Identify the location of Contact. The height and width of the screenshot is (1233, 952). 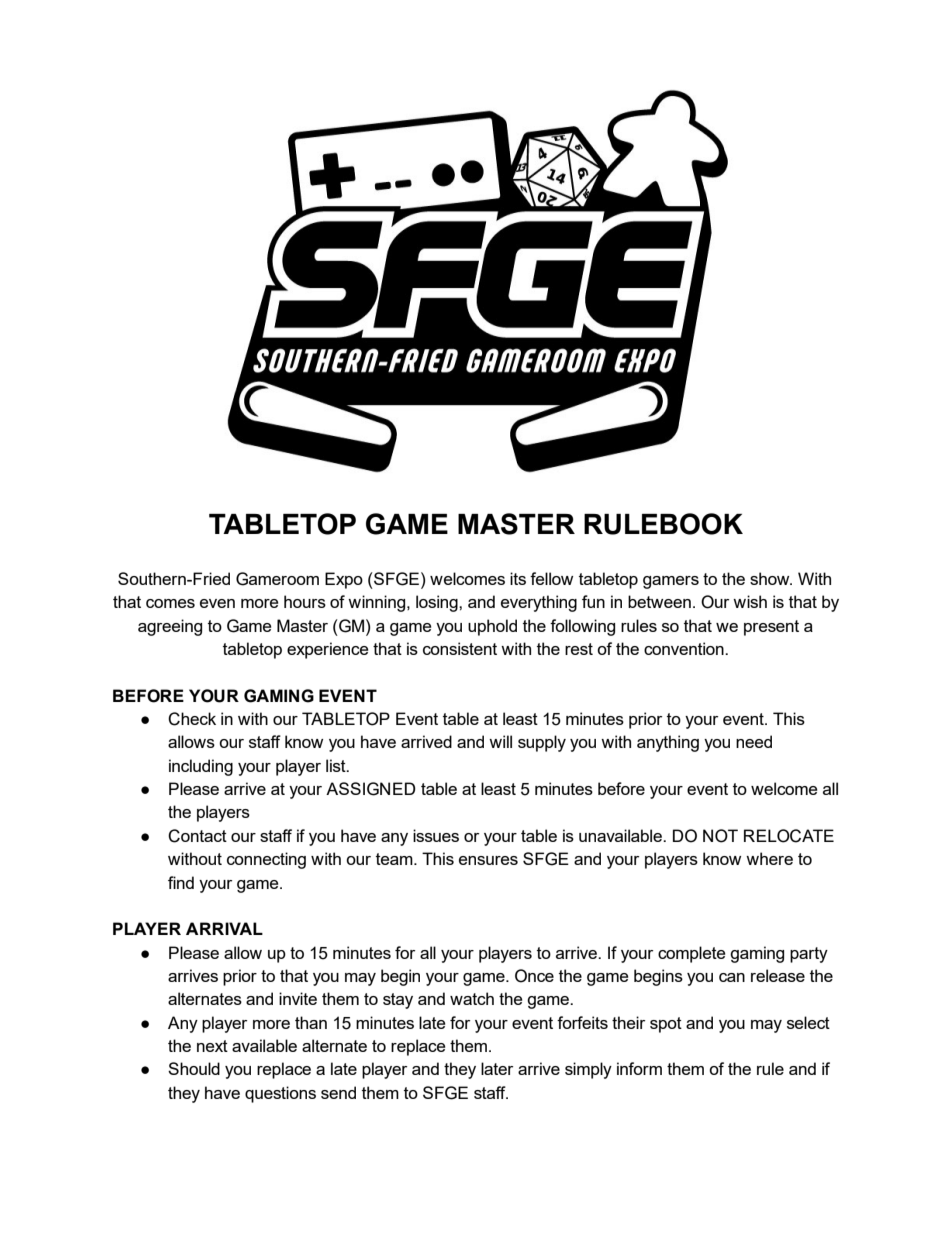
(197, 836).
